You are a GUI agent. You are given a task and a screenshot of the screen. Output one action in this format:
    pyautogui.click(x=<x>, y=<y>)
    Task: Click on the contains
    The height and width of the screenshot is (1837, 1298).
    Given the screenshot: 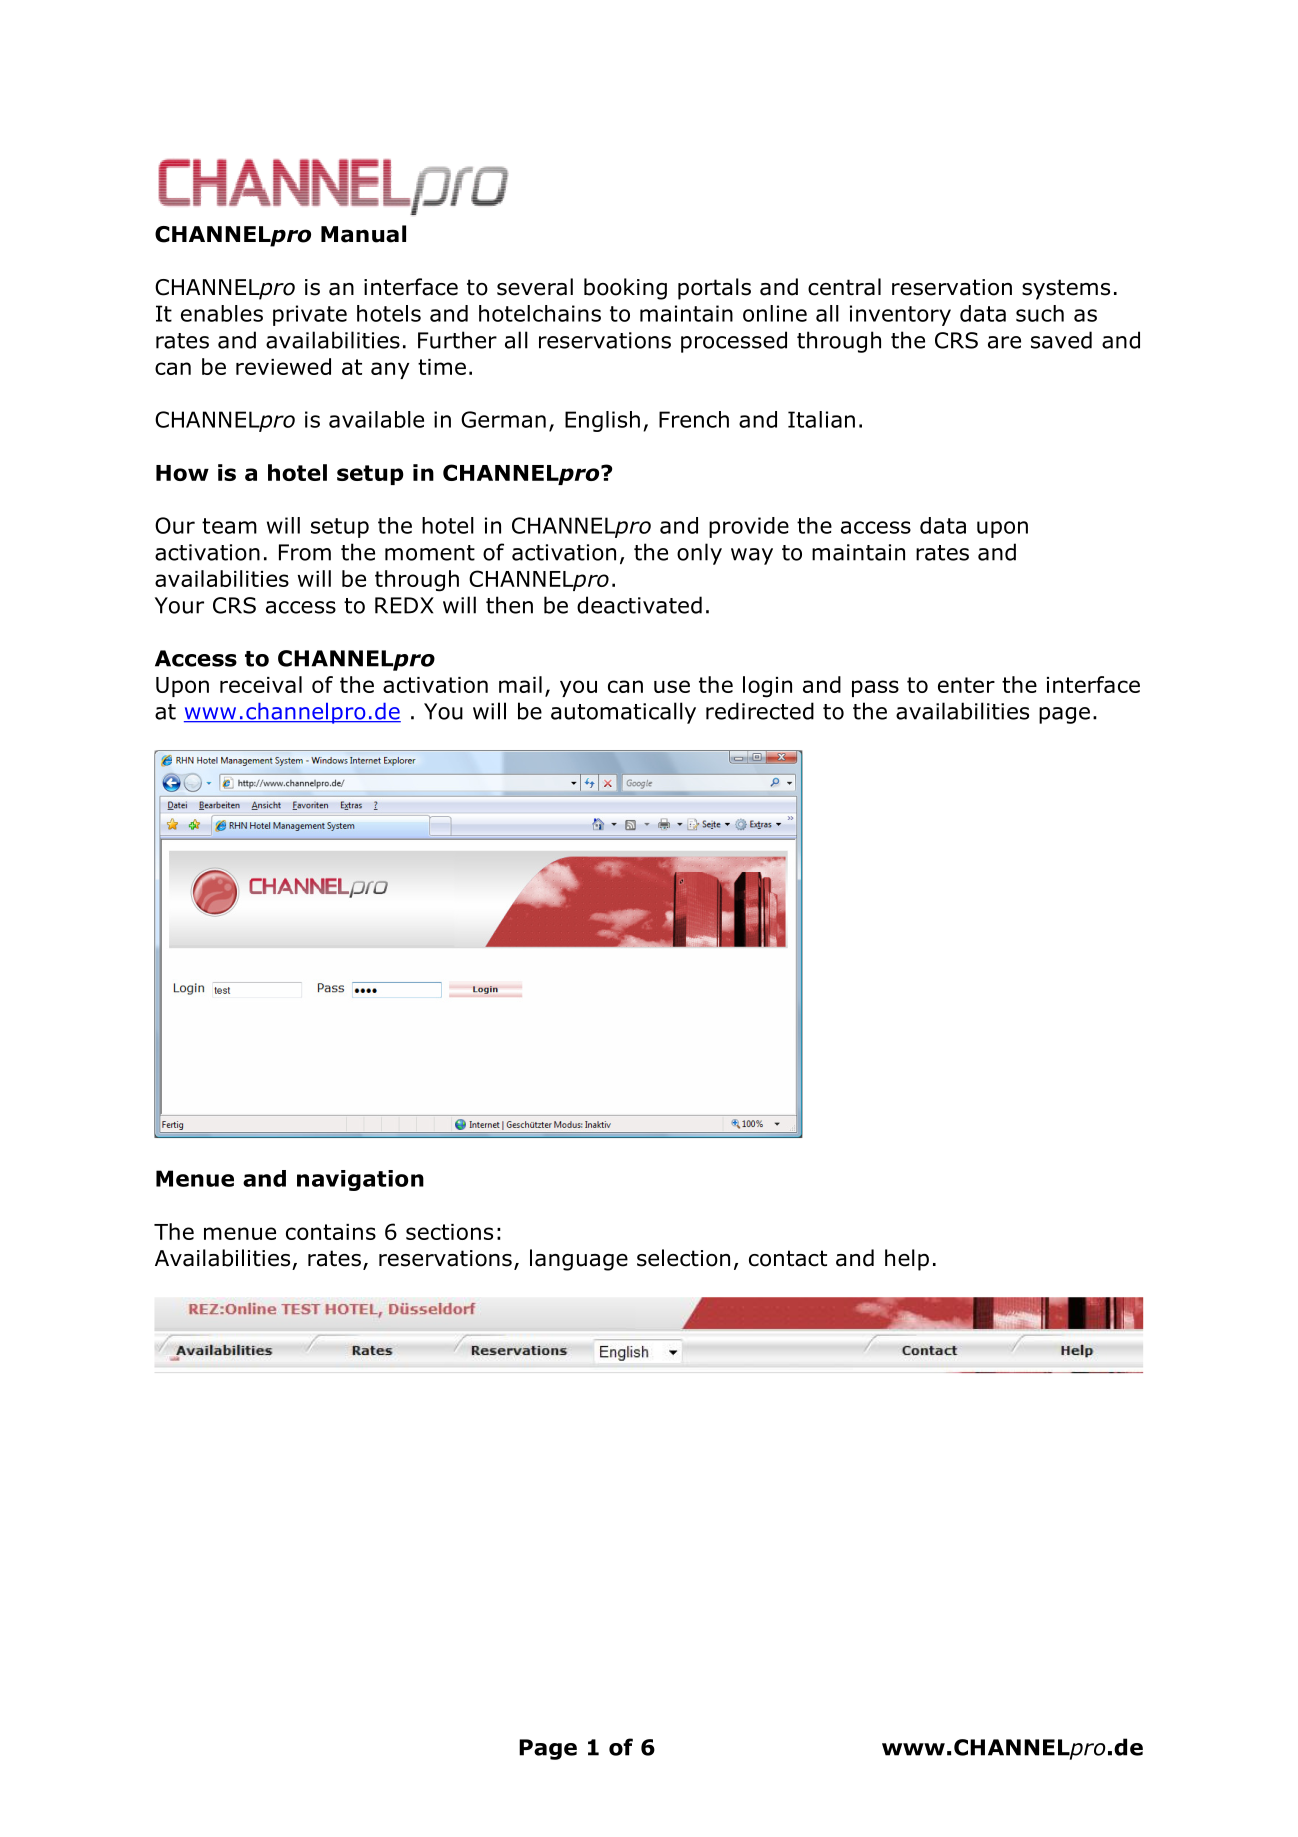 What is the action you would take?
    pyautogui.click(x=331, y=1232)
